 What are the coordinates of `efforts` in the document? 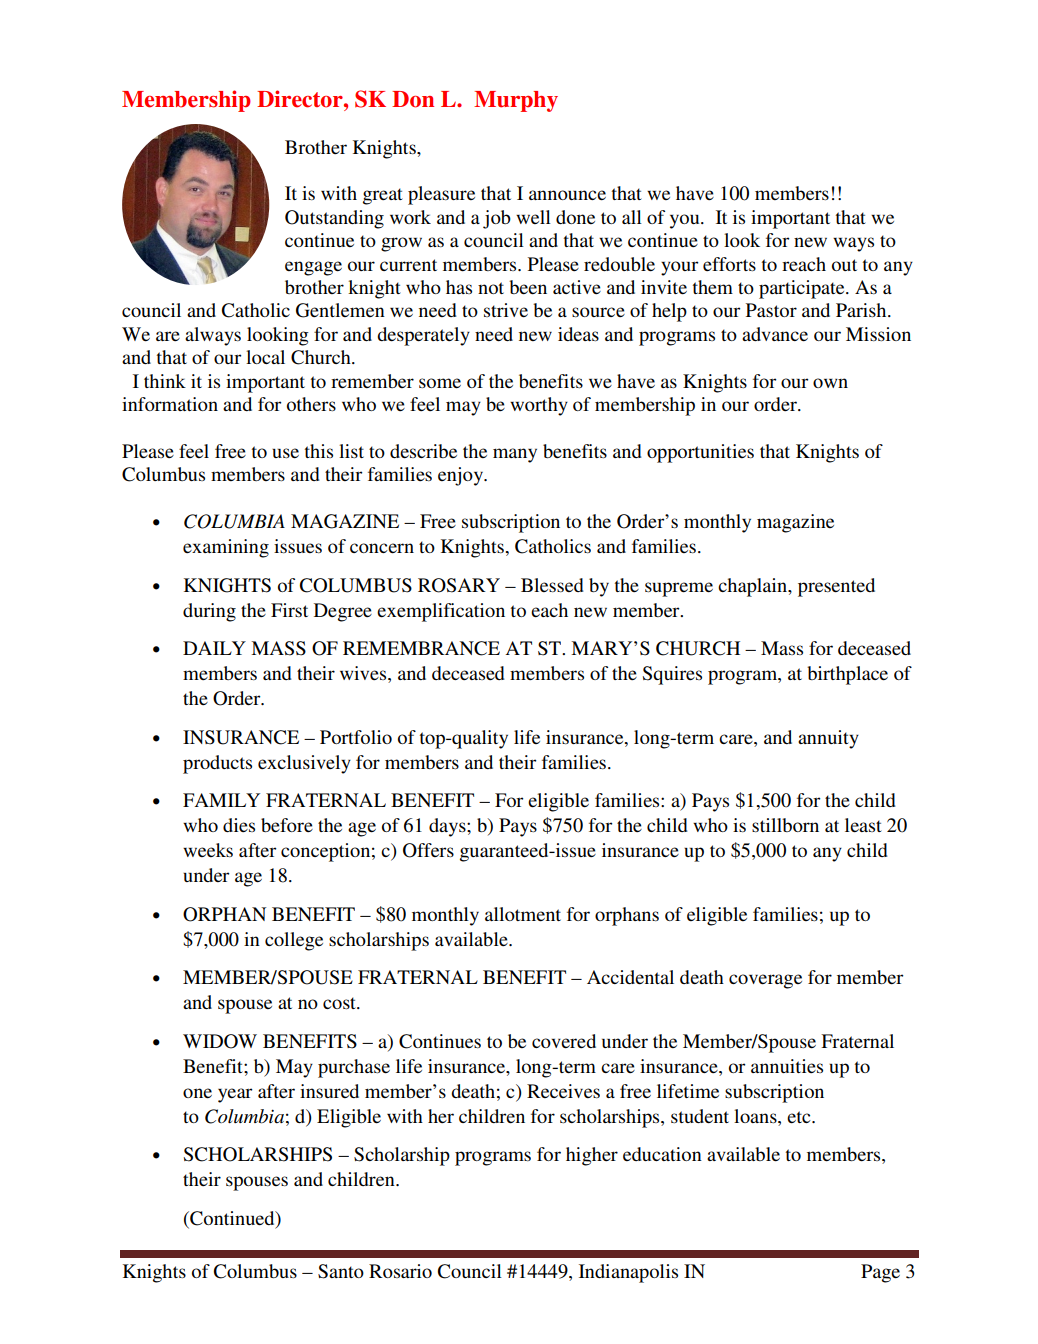 It's located at (729, 264).
